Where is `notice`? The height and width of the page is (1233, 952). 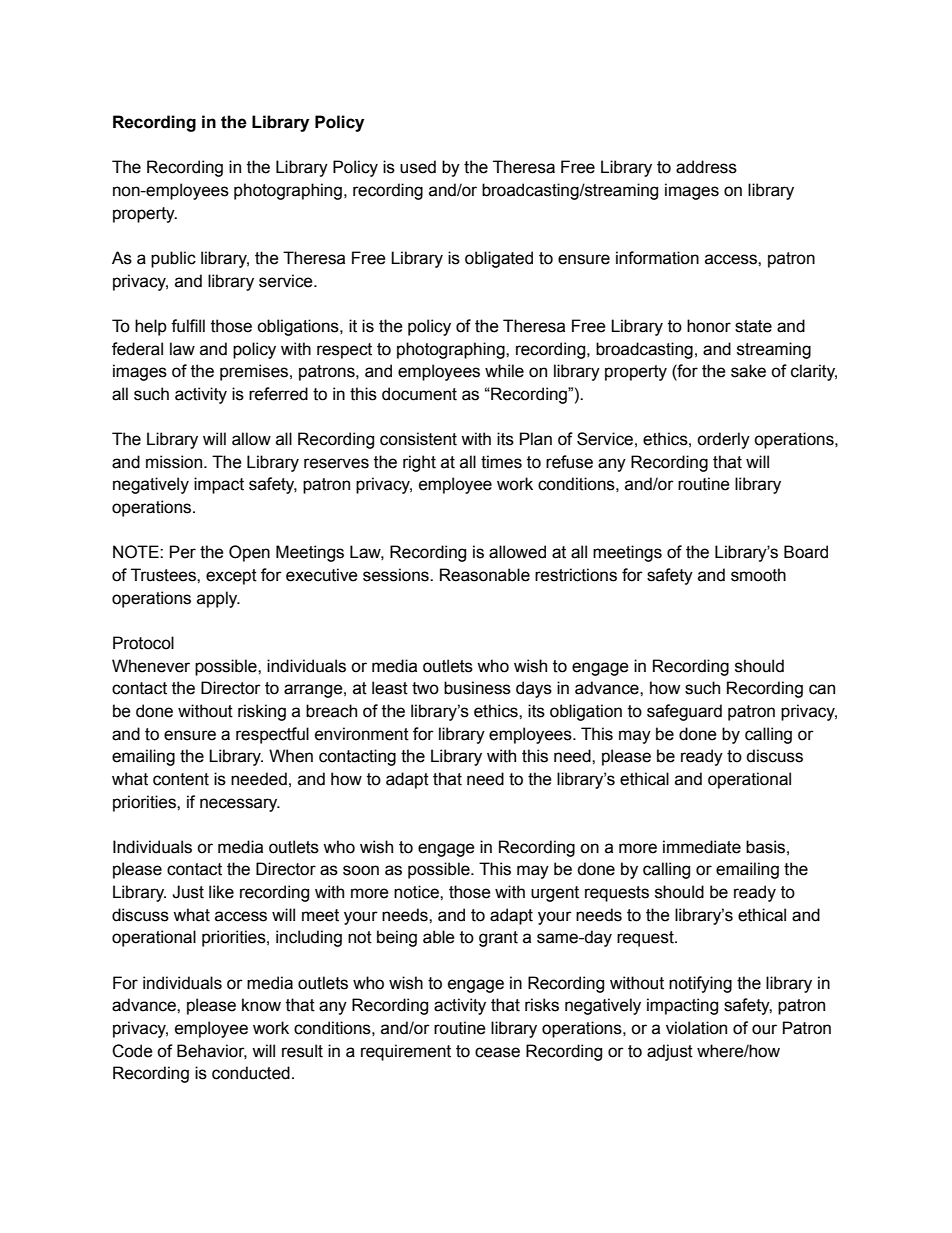 notice is located at coordinates (417, 892).
